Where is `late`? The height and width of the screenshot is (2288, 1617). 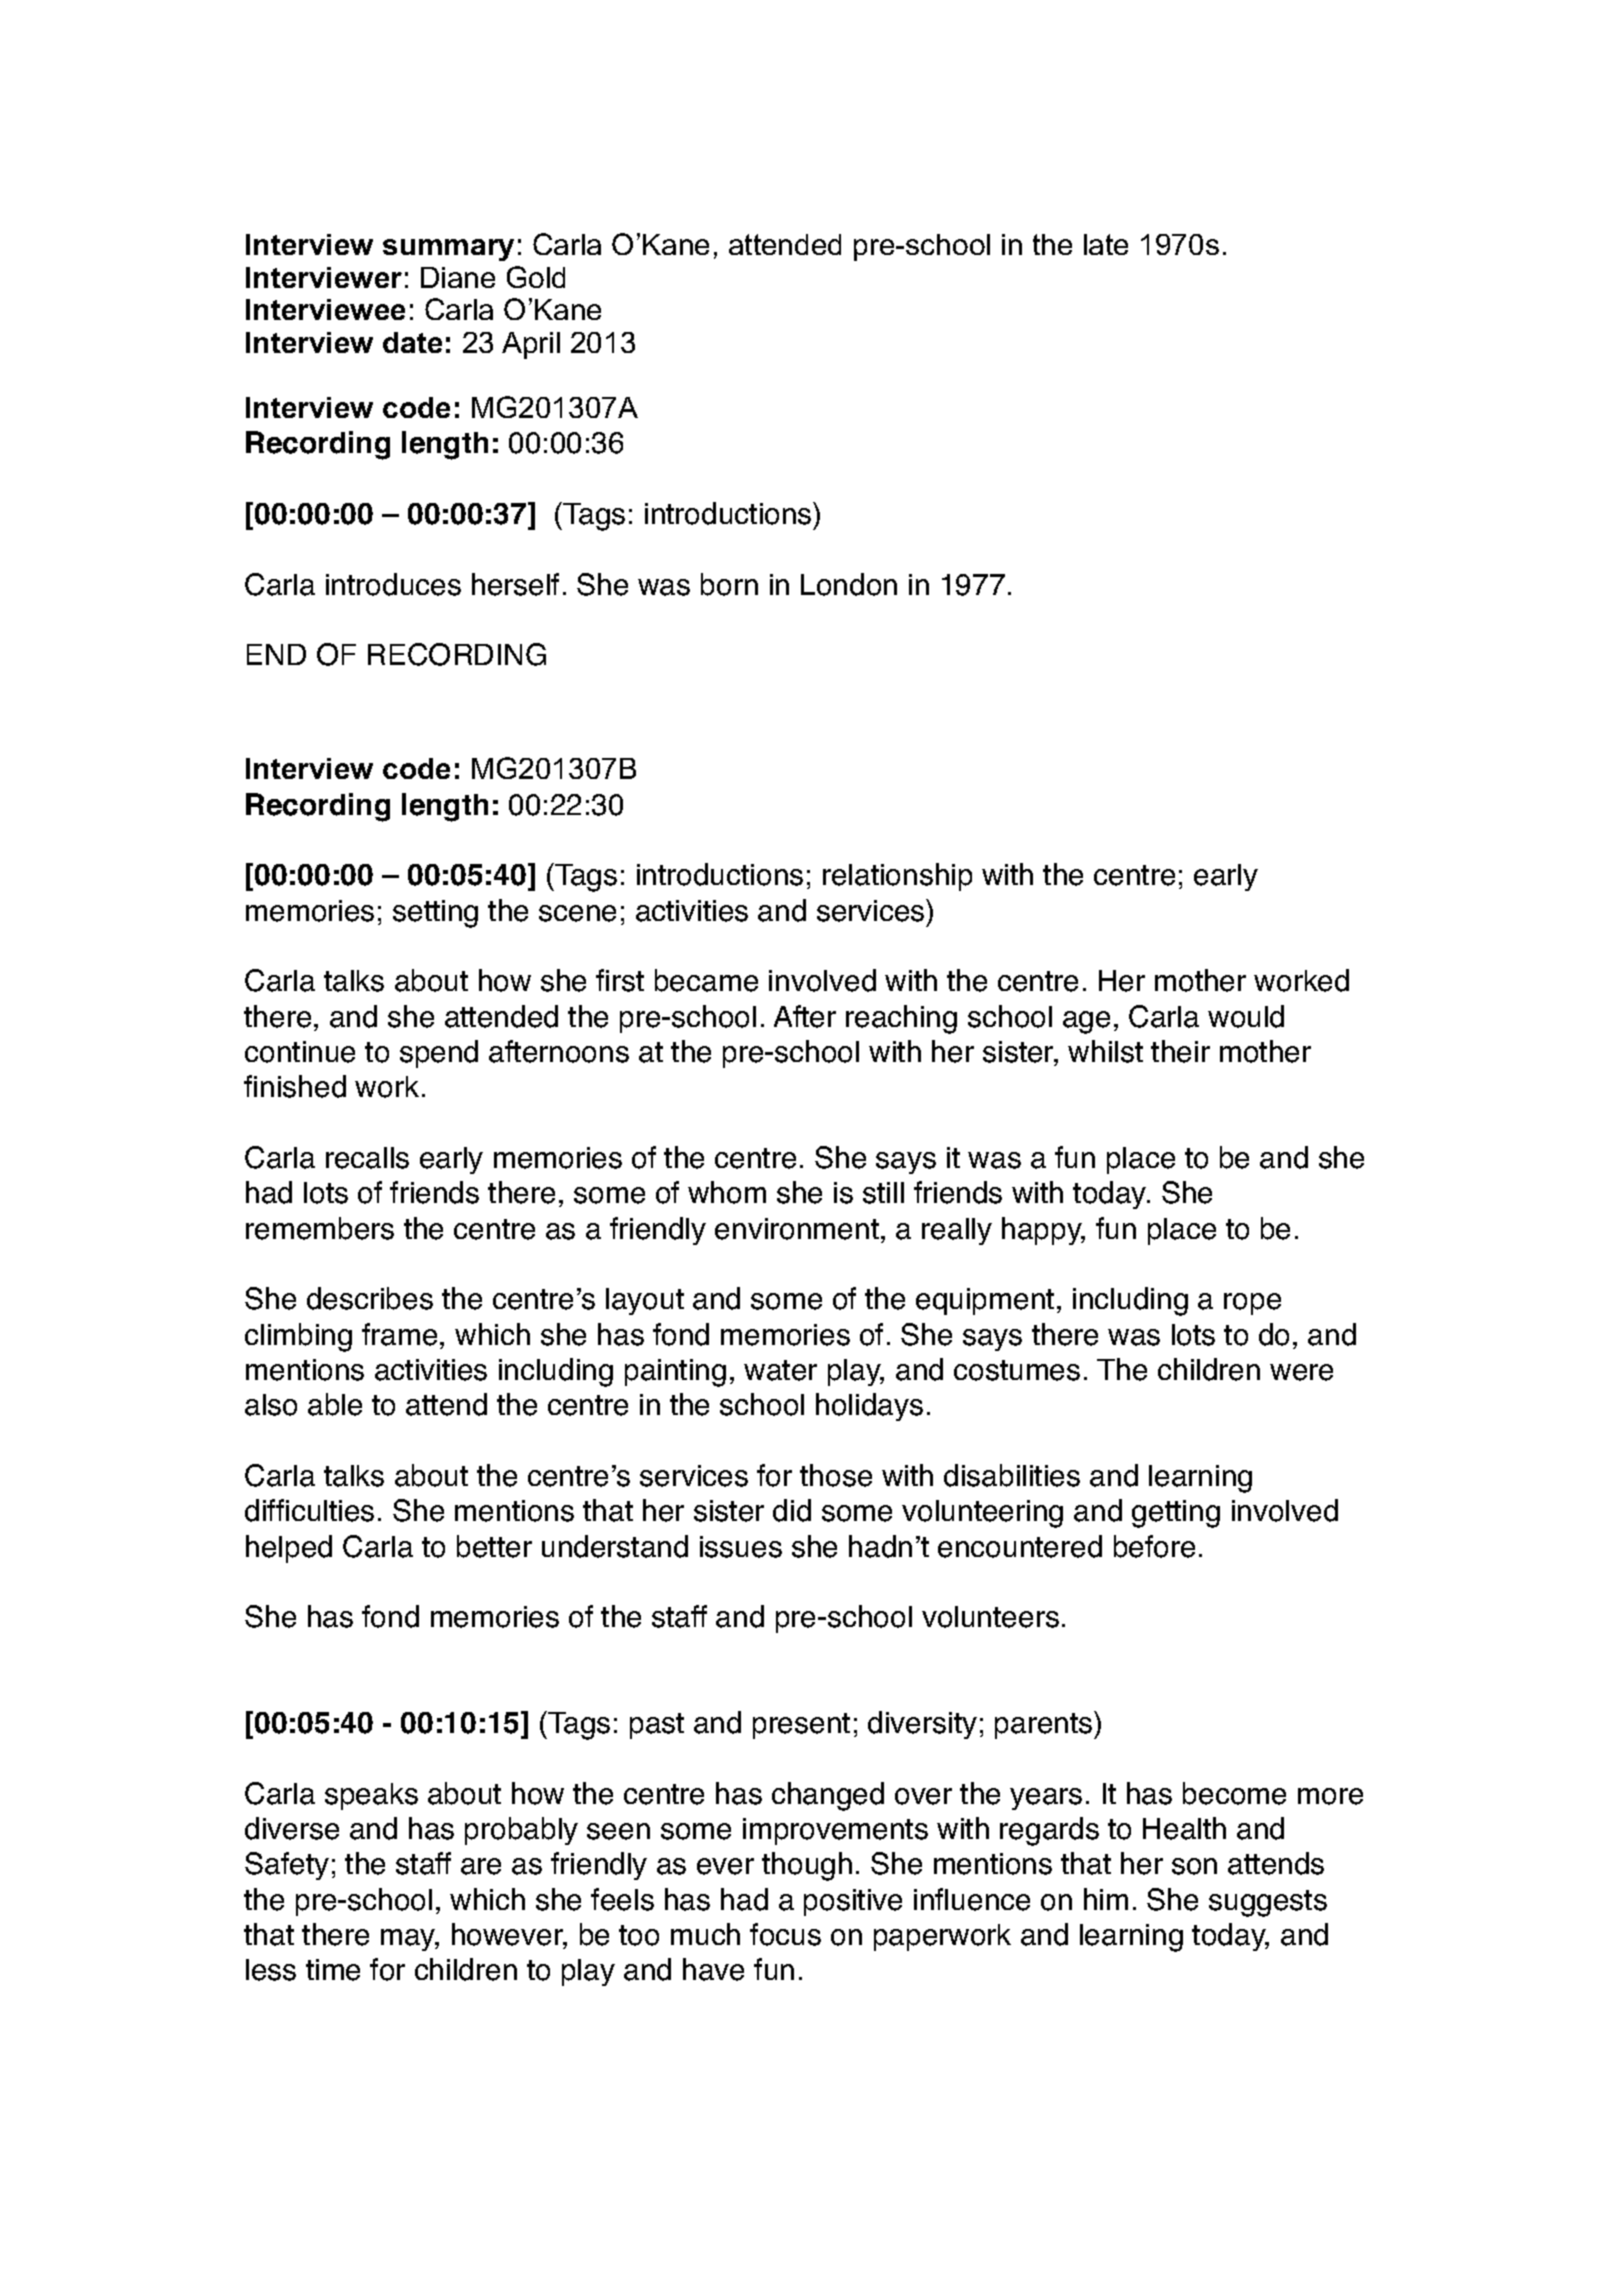
late is located at coordinates (1106, 244).
